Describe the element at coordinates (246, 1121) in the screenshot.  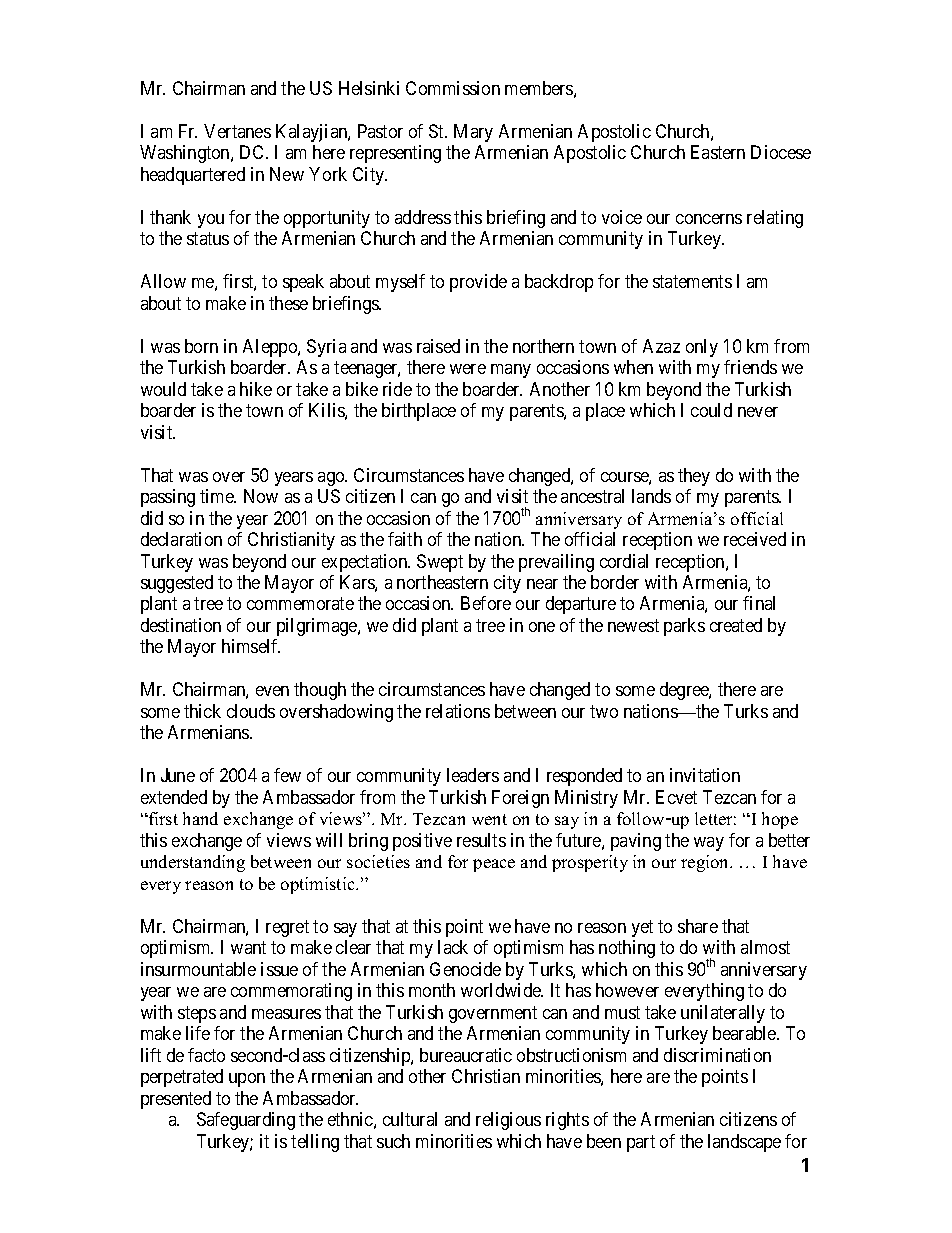
I see `Safeguarding` at that location.
